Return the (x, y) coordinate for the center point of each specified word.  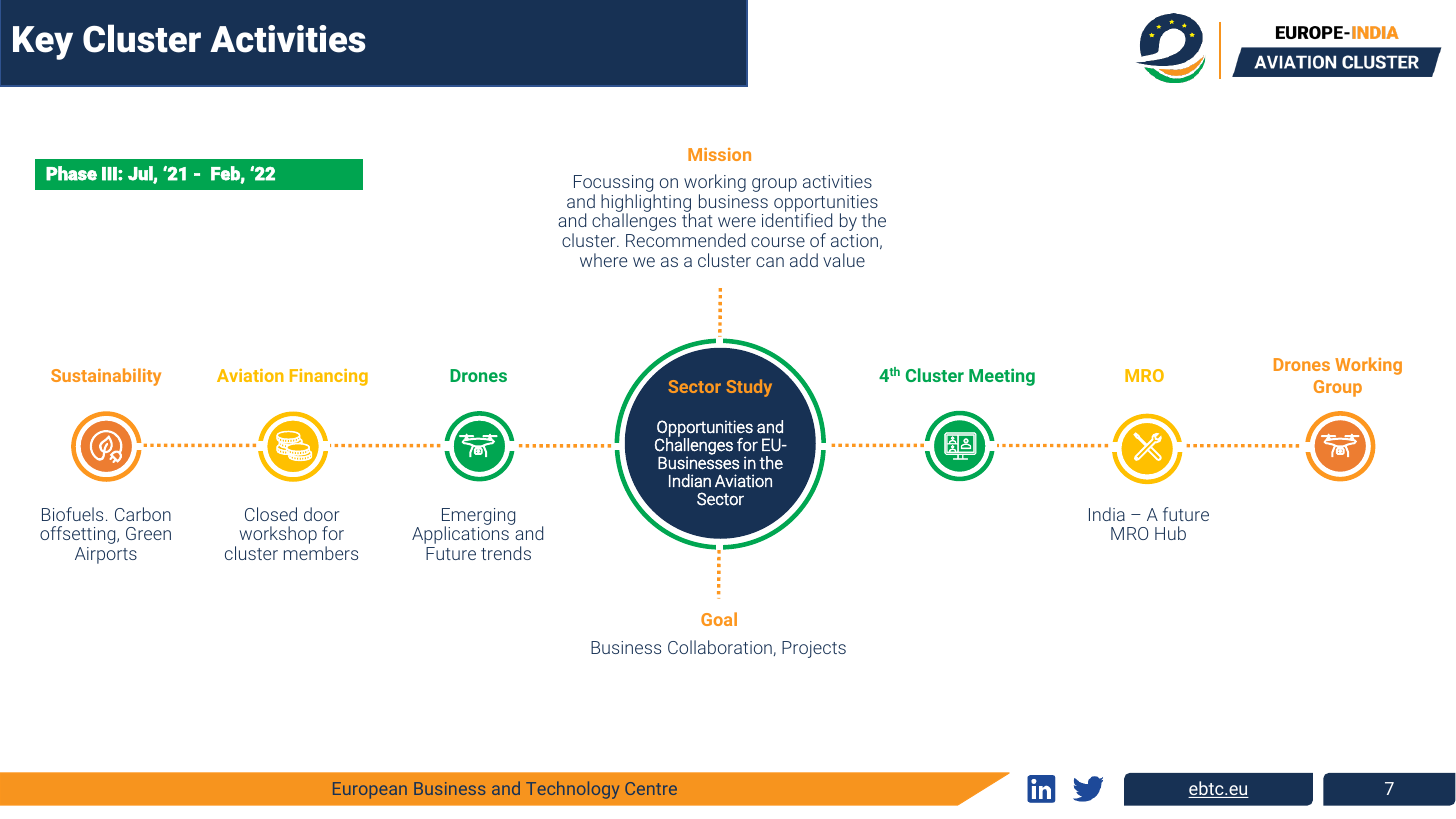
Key (43, 43)
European (370, 790)
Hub (1170, 533)
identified (797, 220)
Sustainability (106, 377)
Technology (572, 790)
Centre (651, 788)
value (844, 260)
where (603, 260)
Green (148, 533)
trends (506, 553)
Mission (719, 154)
